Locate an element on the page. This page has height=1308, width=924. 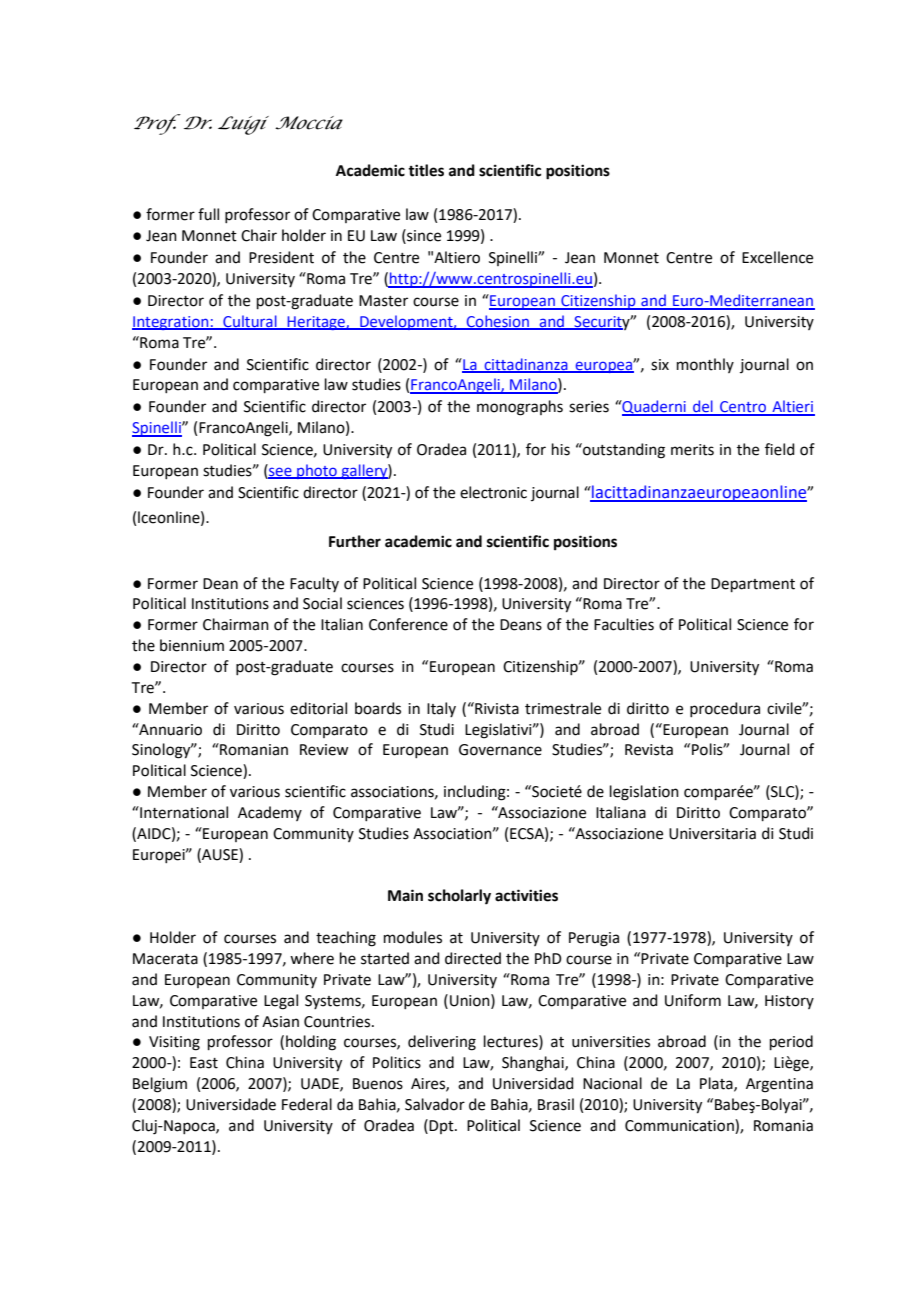
Communication is located at coordinates (680, 1126).
